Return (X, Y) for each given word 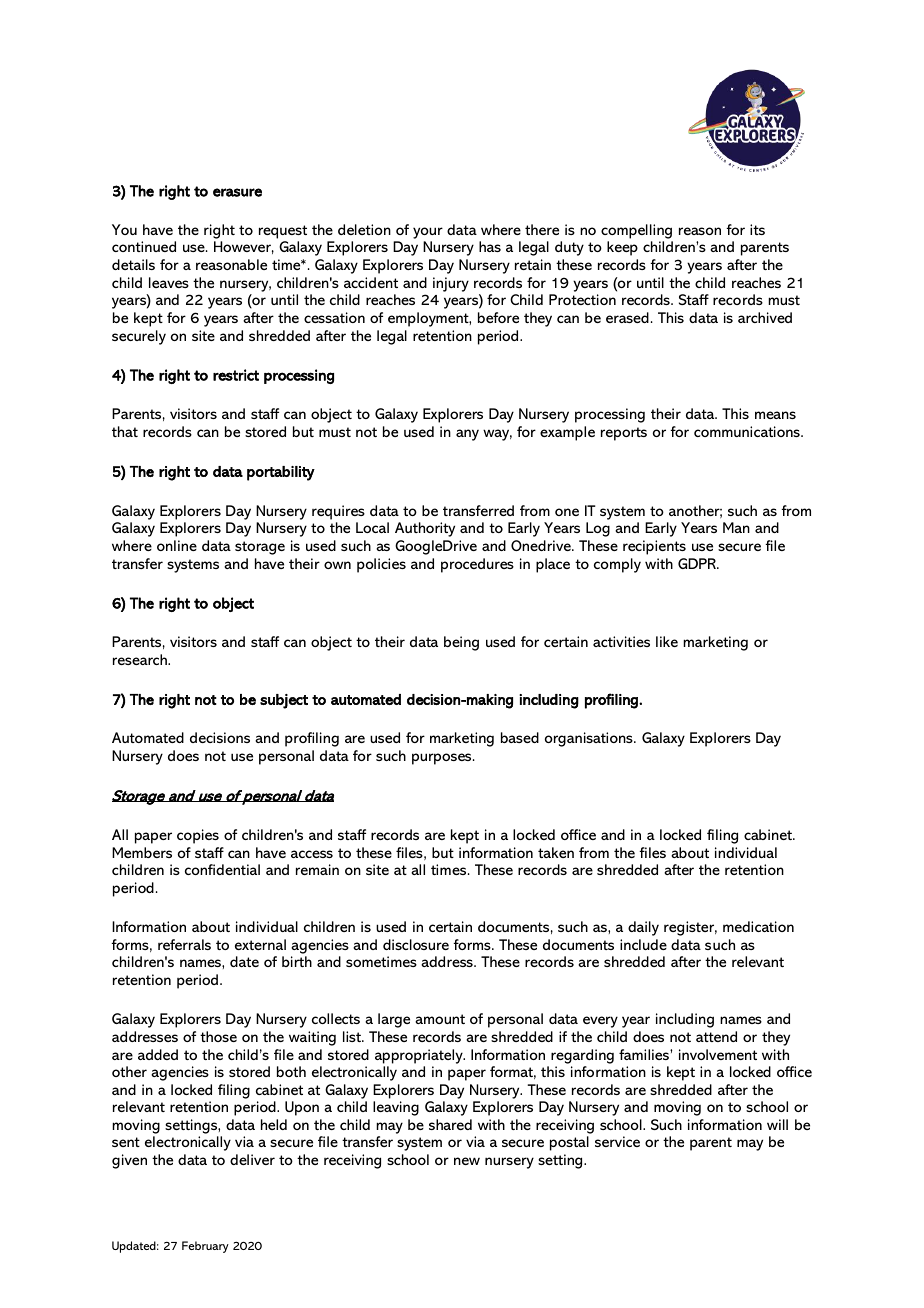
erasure (237, 192)
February (205, 1247)
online (177, 545)
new (467, 1161)
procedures (477, 565)
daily (643, 928)
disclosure (416, 944)
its (757, 229)
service (617, 1141)
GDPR (698, 563)
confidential (222, 869)
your (428, 233)
